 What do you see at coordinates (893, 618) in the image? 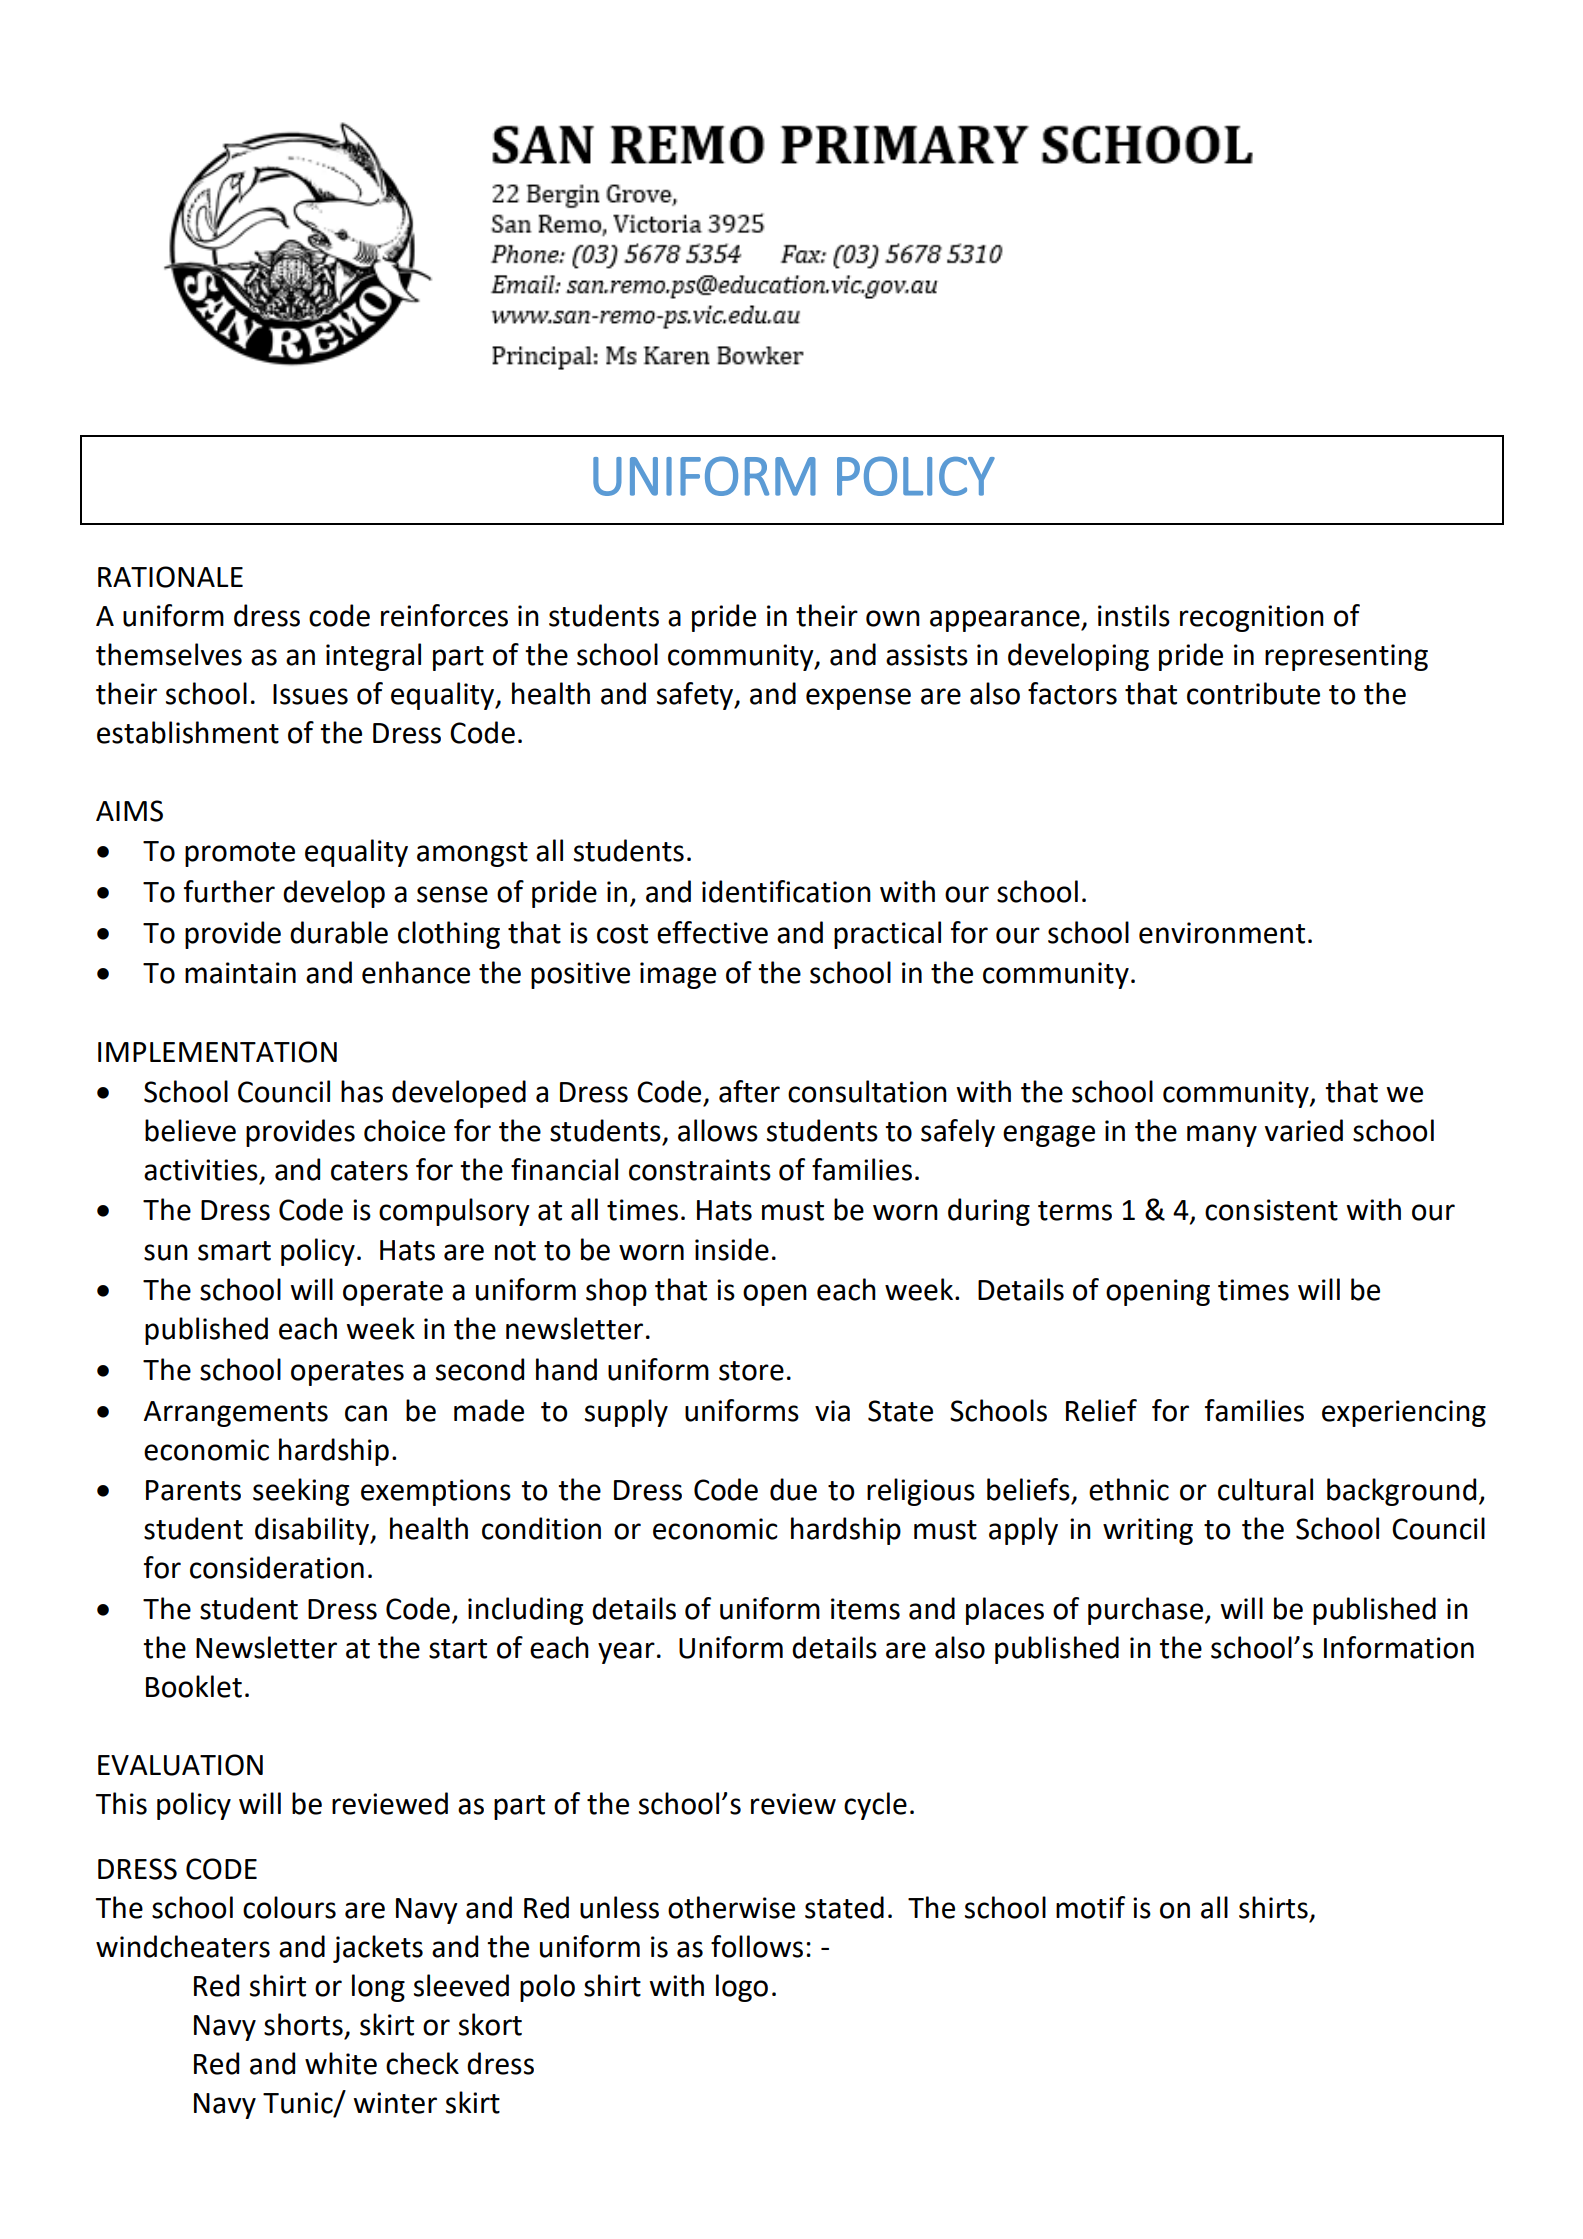
I see `own` at bounding box center [893, 618].
